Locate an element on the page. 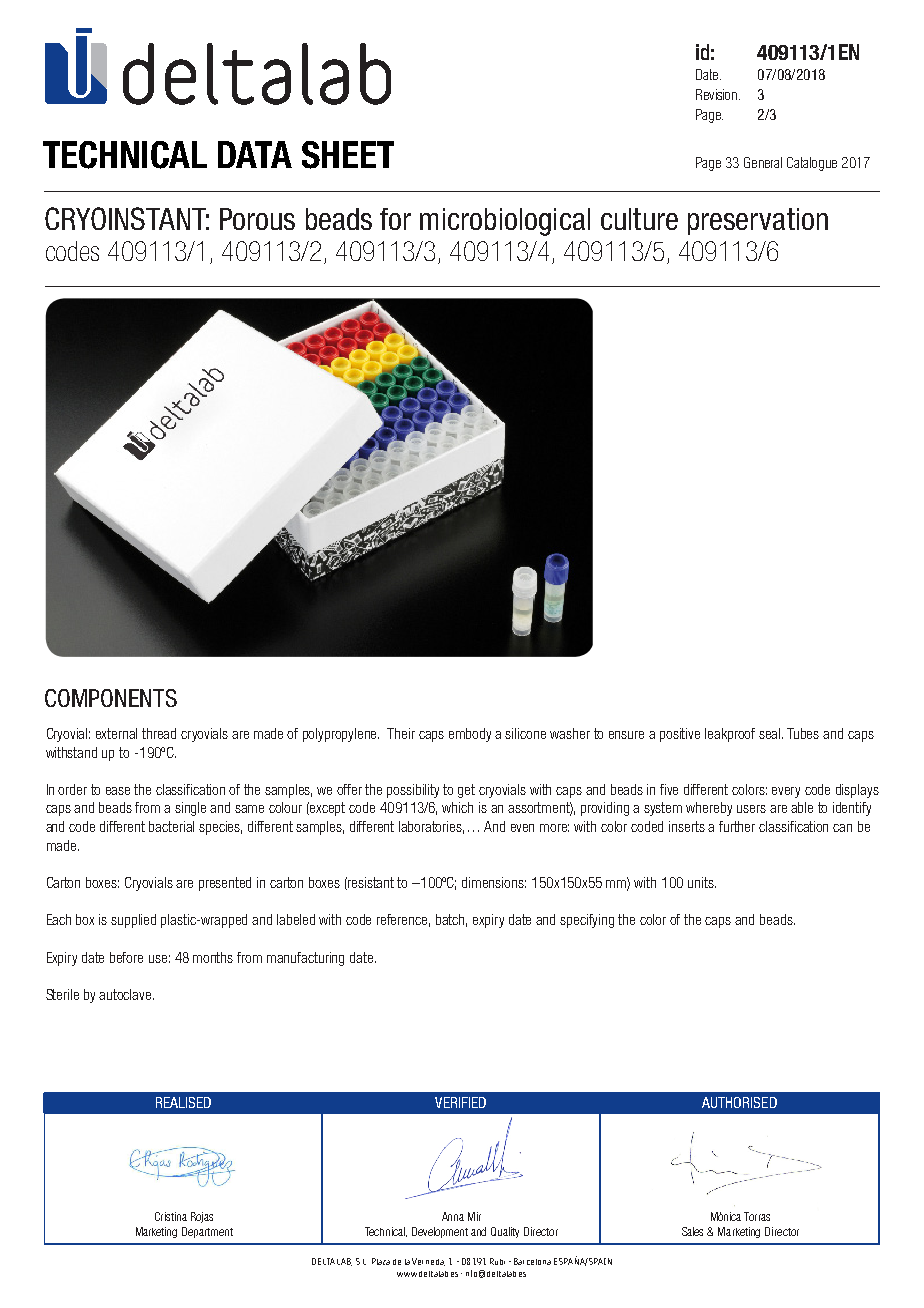 Image resolution: width=924 pixels, height=1308 pixels. Cristina is located at coordinates (171, 1216).
